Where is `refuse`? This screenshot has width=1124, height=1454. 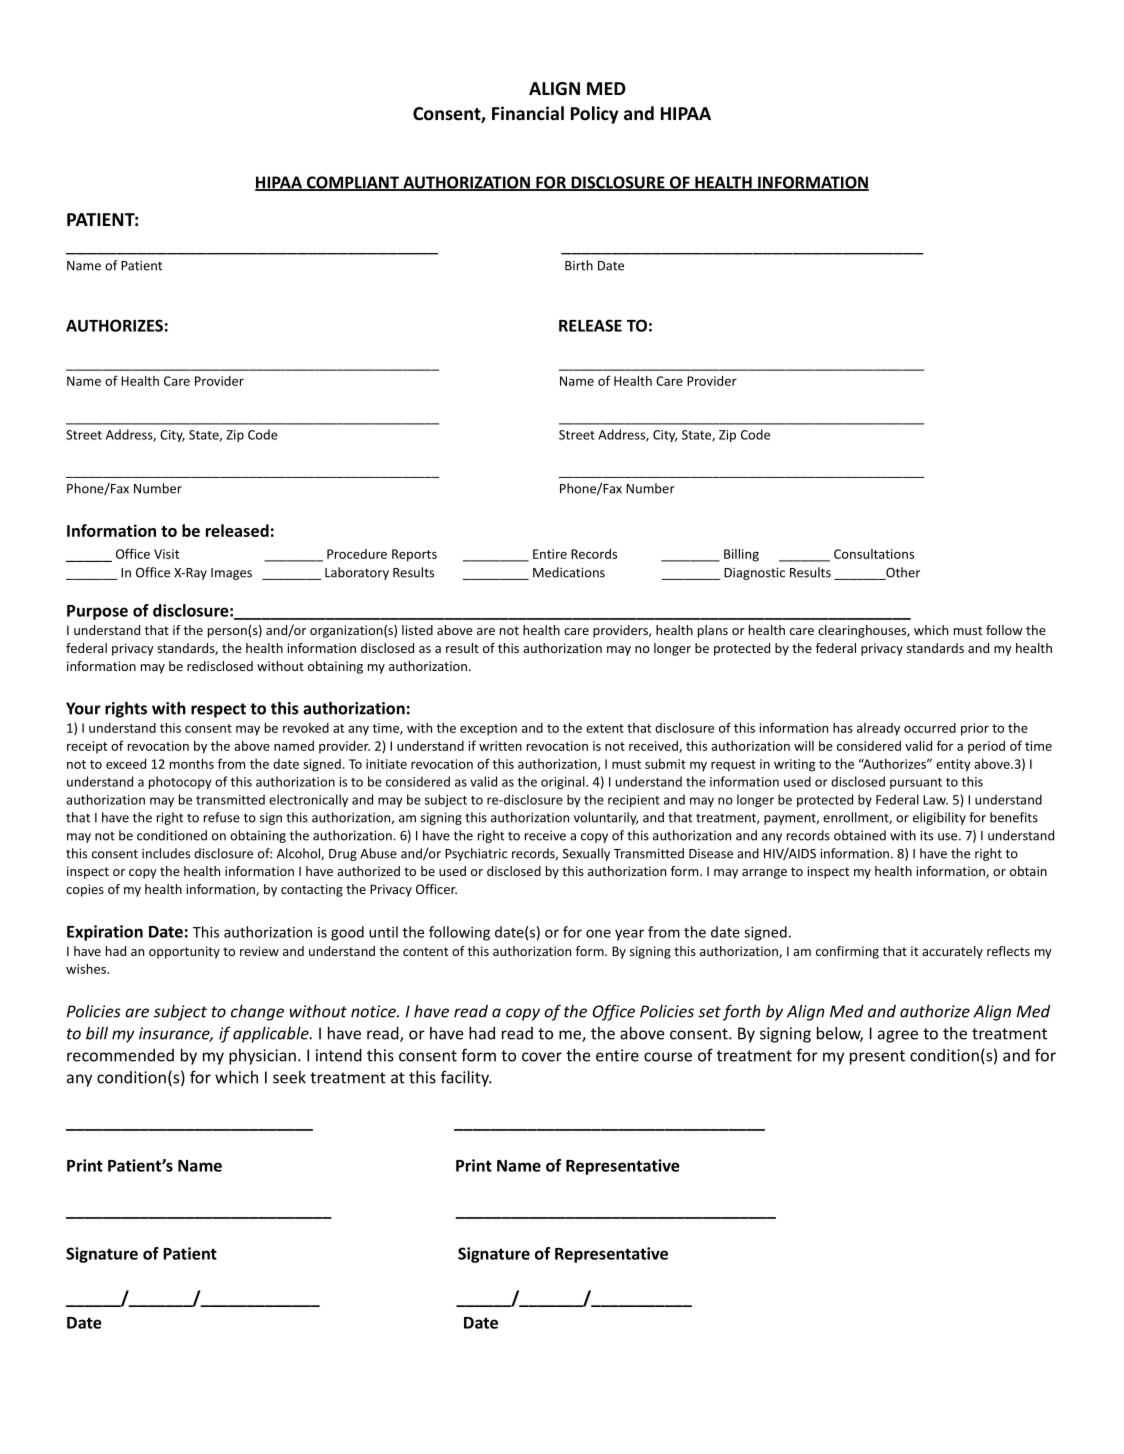
refuse is located at coordinates (222, 817).
